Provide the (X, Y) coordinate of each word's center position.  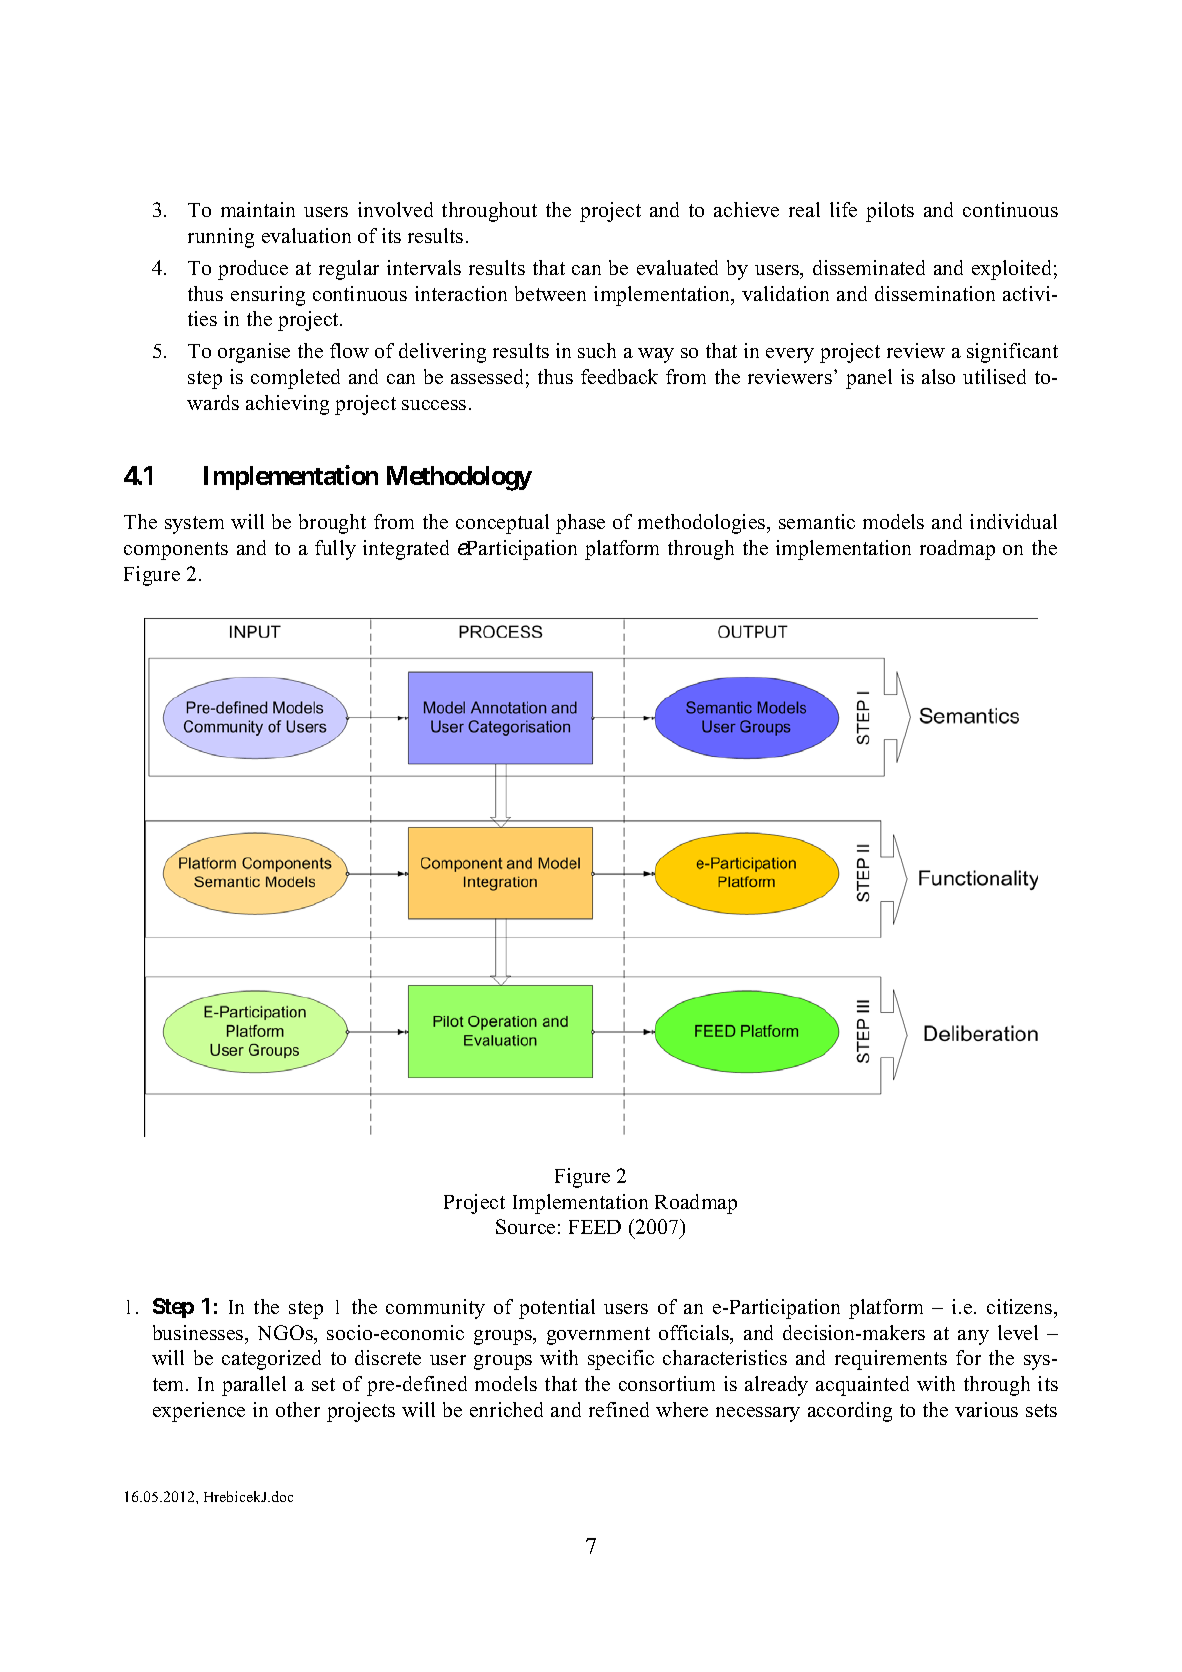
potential (557, 1309)
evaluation (306, 235)
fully (335, 550)
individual (1013, 521)
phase (580, 524)
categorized (271, 1360)
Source (525, 1226)
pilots (890, 212)
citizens (1021, 1306)
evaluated (677, 267)
